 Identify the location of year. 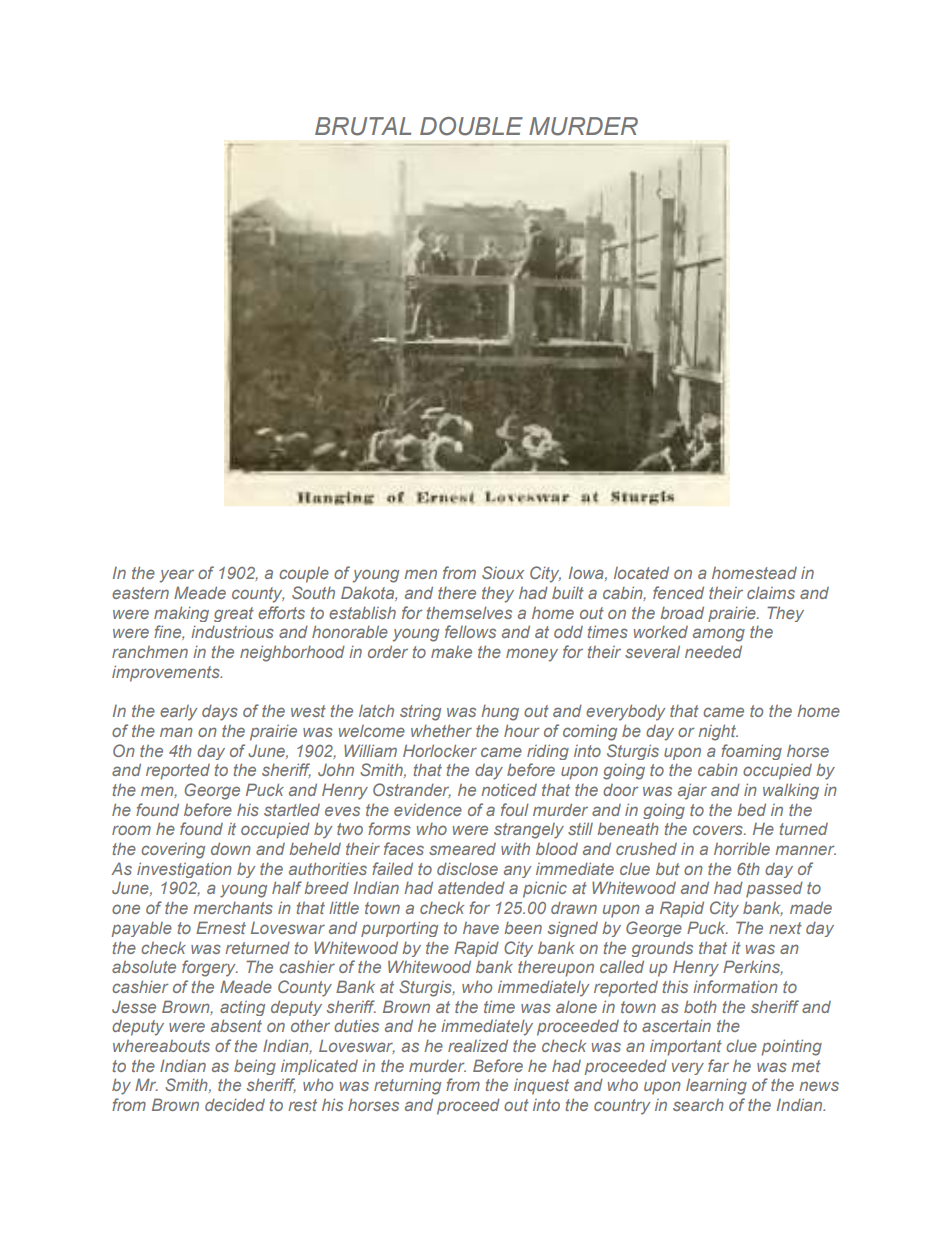
(177, 576).
